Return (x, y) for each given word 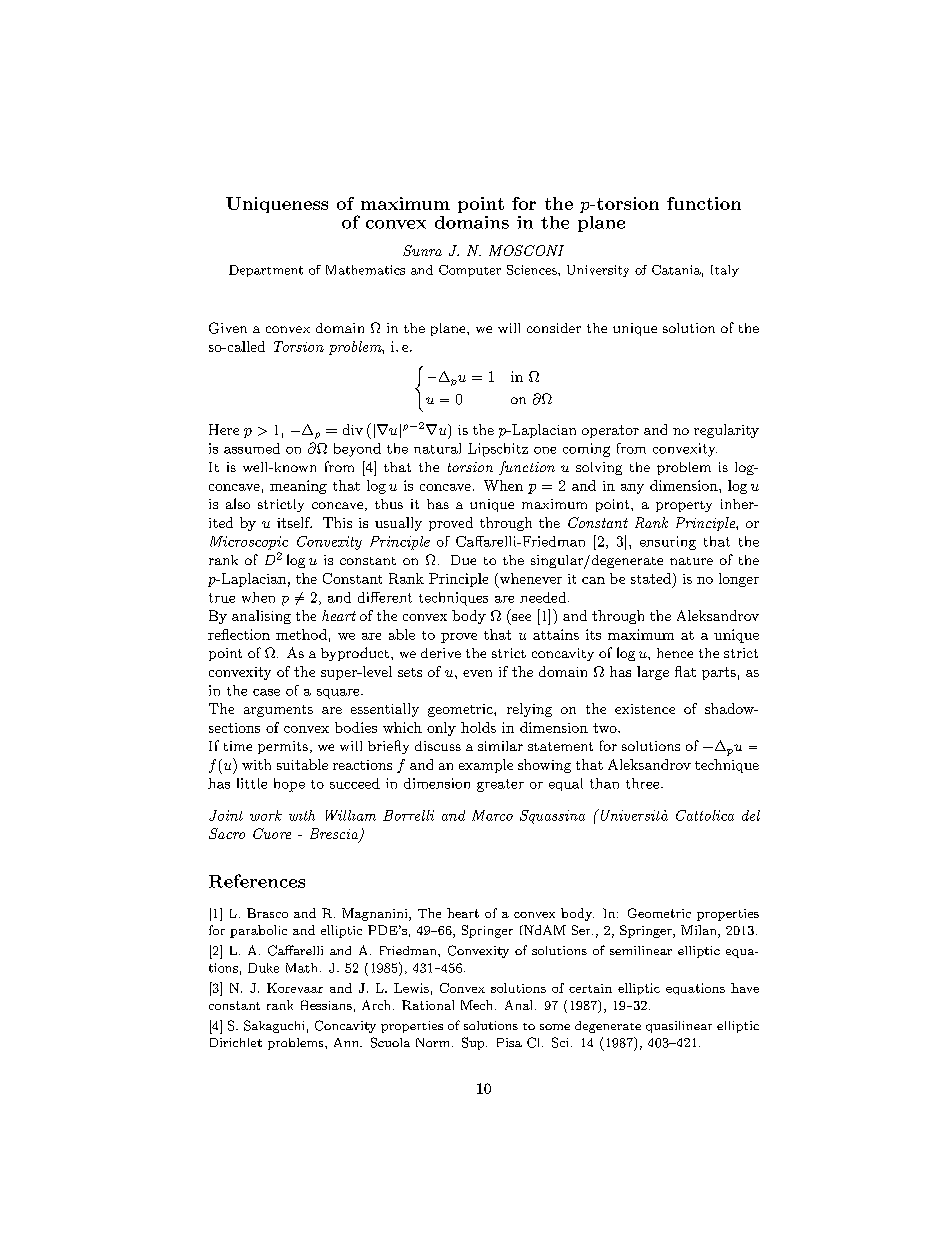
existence (645, 709)
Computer (470, 271)
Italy (725, 271)
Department (266, 271)
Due (463, 560)
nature (691, 561)
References (257, 881)
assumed (252, 448)
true (222, 598)
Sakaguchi (274, 1026)
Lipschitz (498, 450)
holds (478, 727)
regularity (726, 431)
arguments (278, 711)
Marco (492, 815)
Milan (700, 931)
